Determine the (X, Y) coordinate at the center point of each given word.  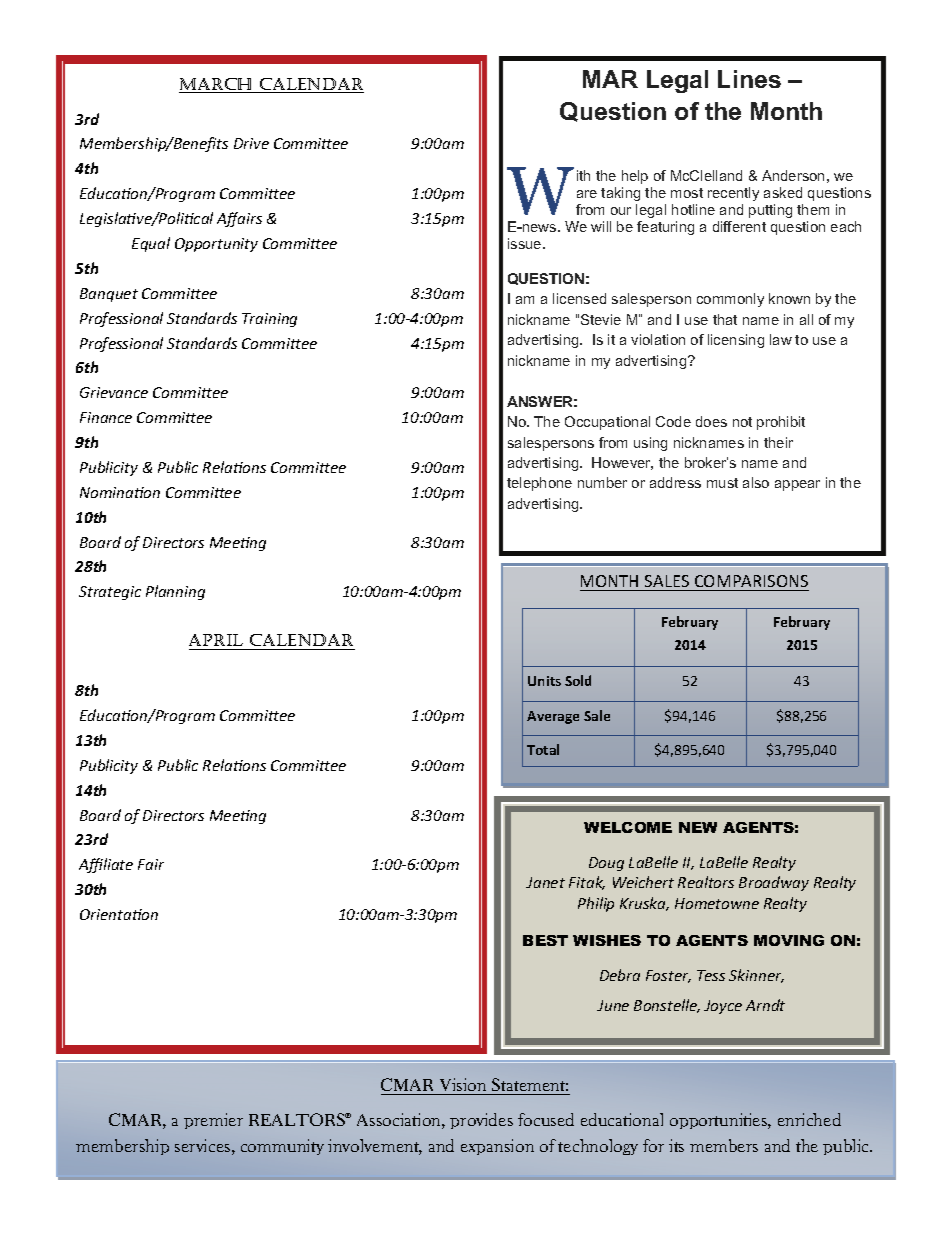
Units (544, 681)
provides (481, 1121)
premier (213, 1121)
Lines (749, 79)
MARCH (217, 85)
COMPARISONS (751, 581)
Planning (175, 592)
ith (583, 175)
